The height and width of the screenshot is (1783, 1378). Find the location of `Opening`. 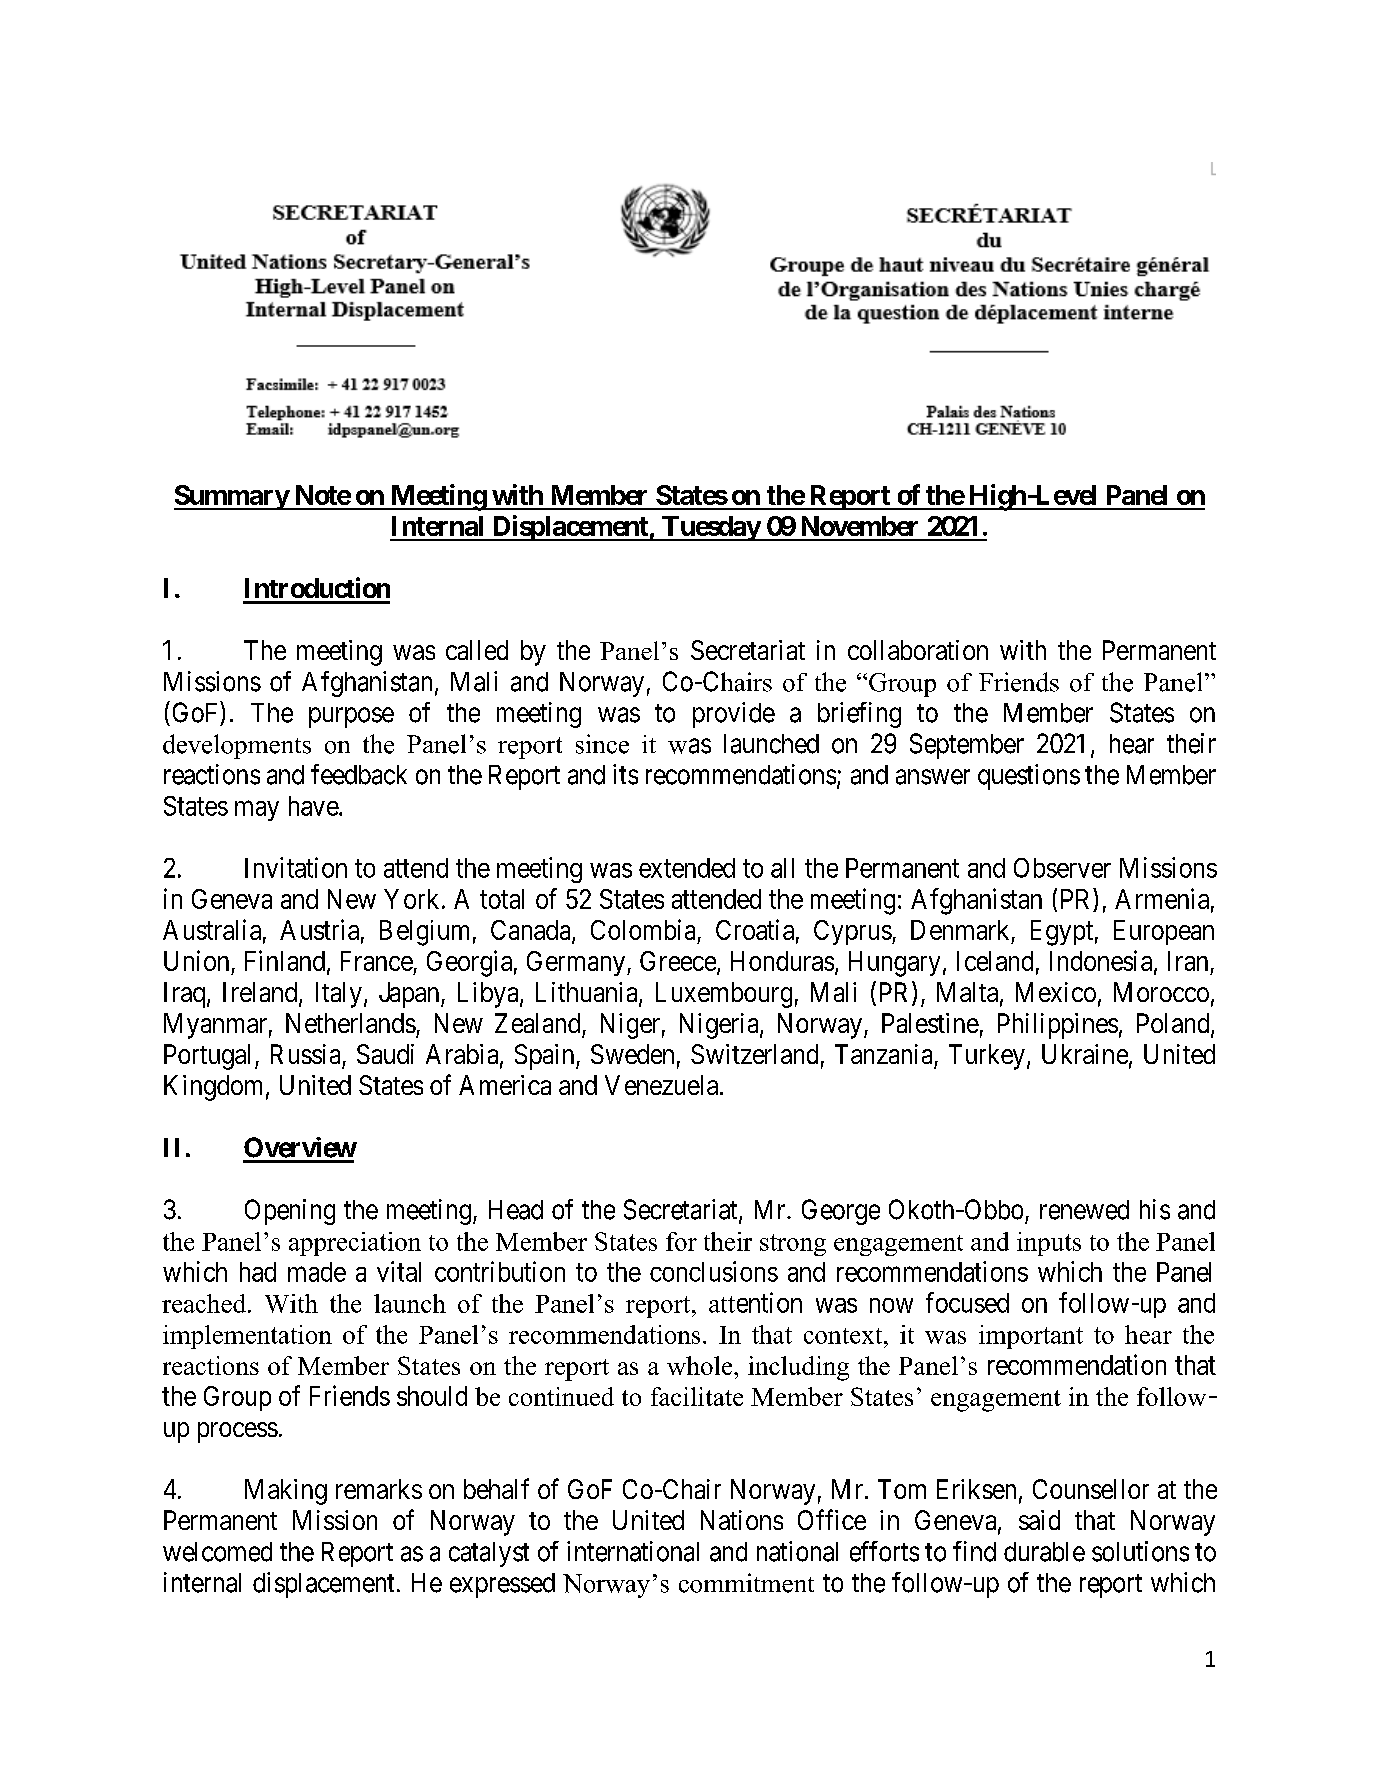

Opening is located at coordinates (290, 1212).
